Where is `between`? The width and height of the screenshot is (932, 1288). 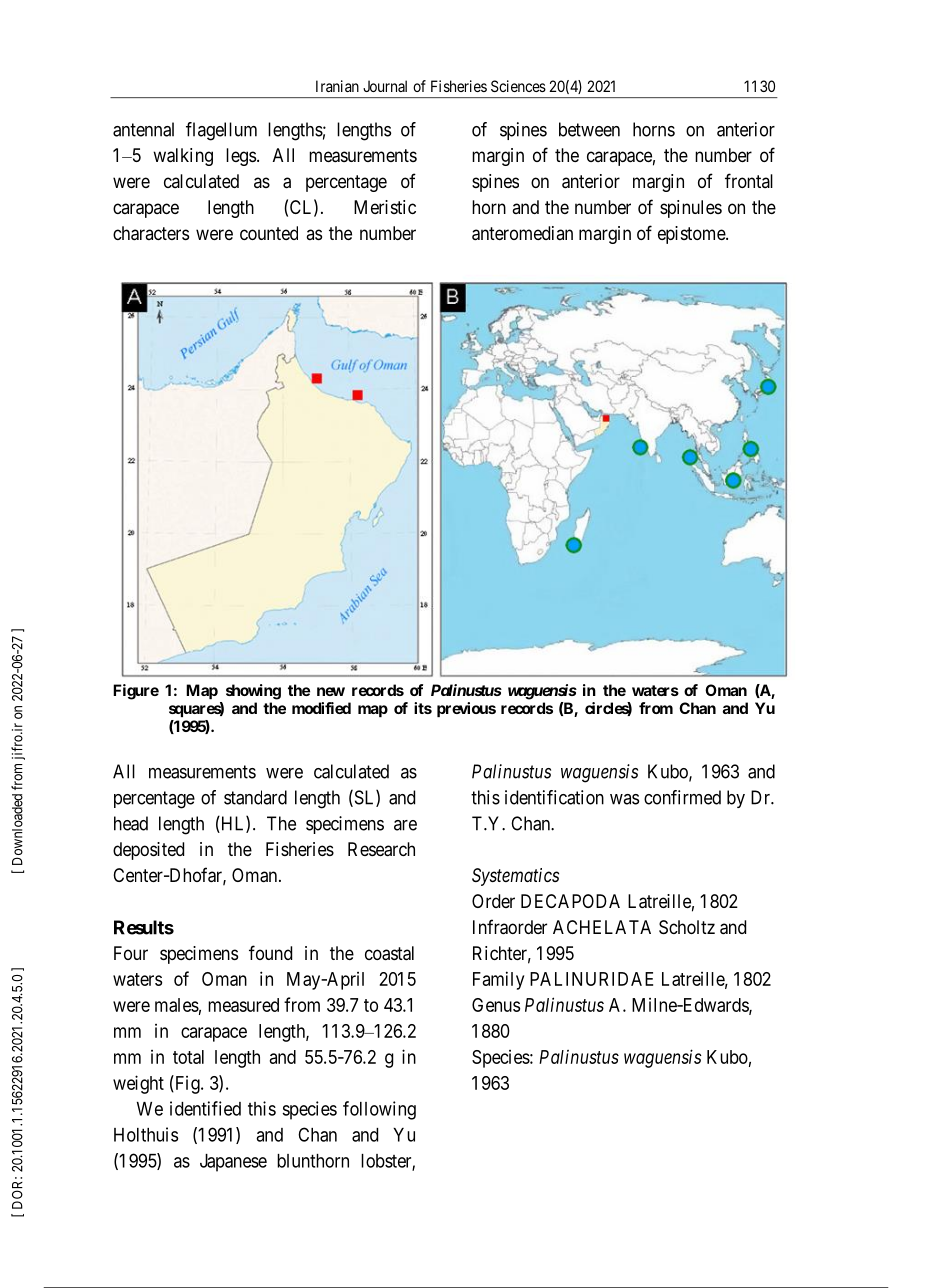 between is located at coordinates (589, 129).
